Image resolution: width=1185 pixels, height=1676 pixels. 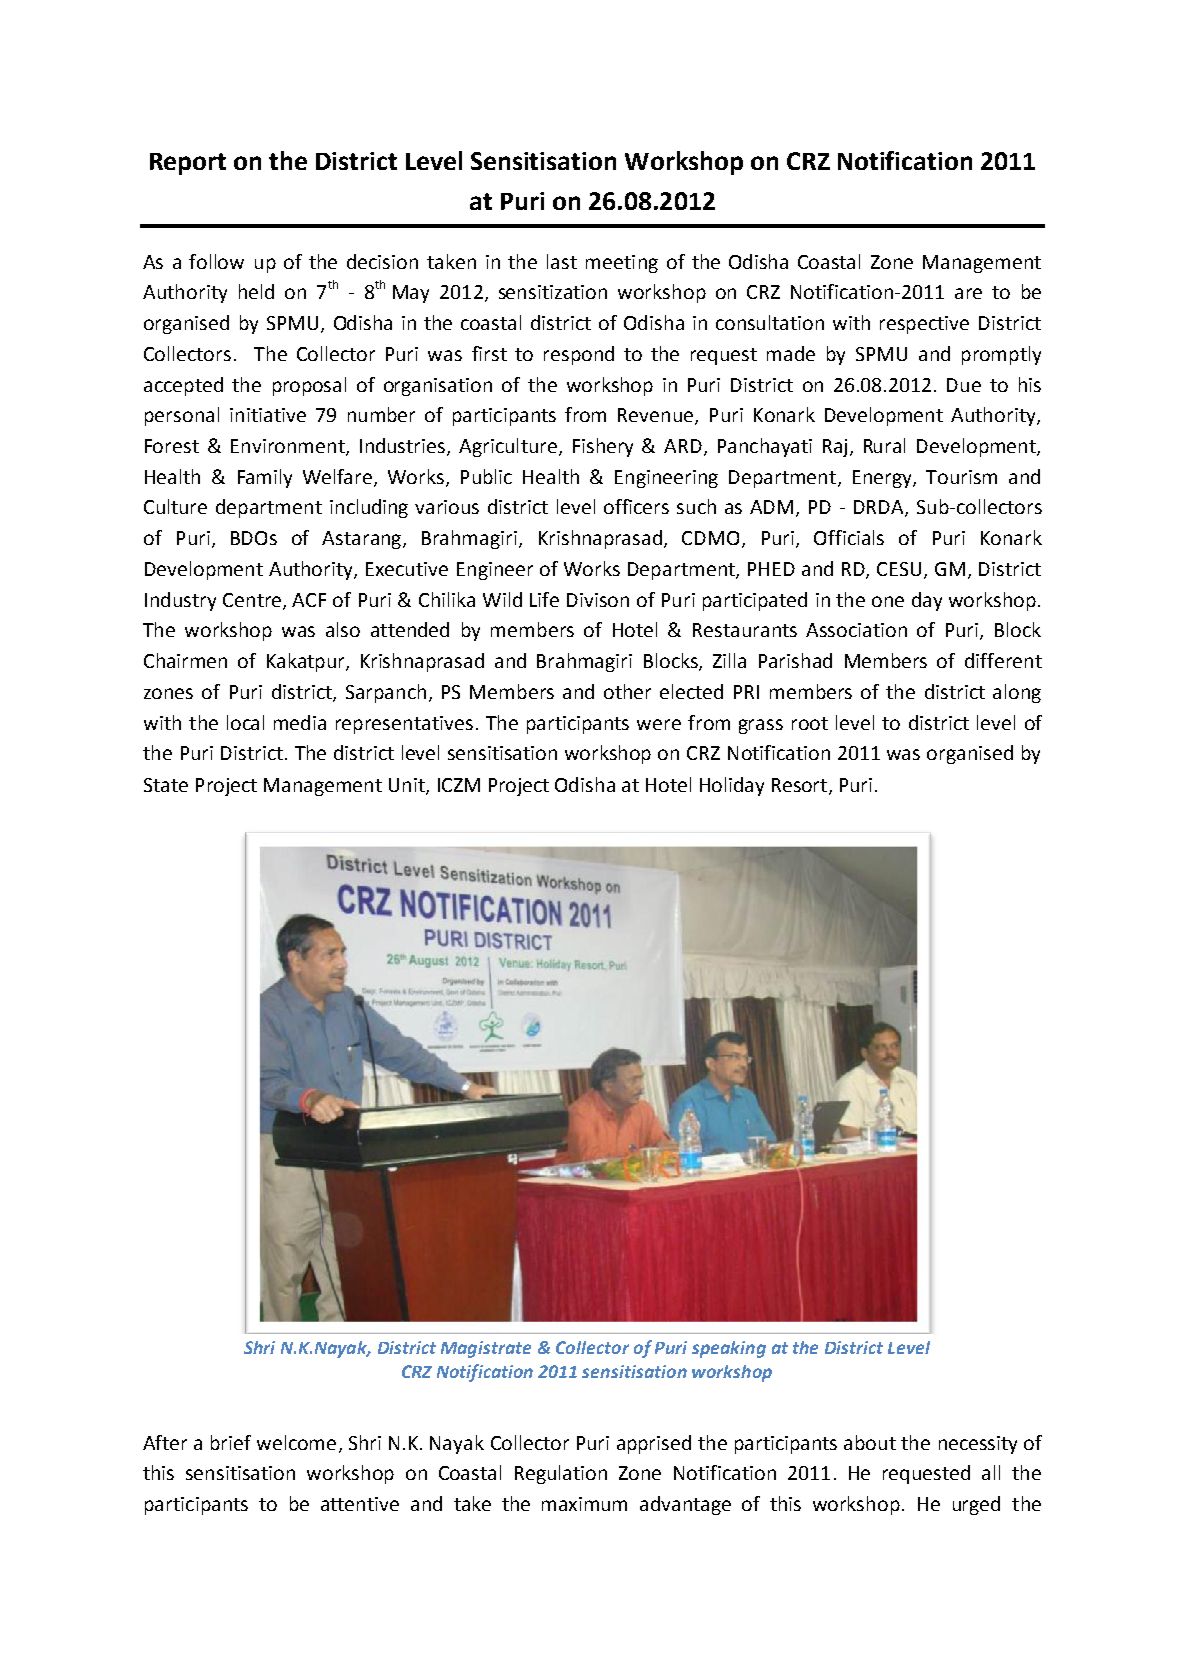 I want to click on Divison, so click(x=598, y=600).
